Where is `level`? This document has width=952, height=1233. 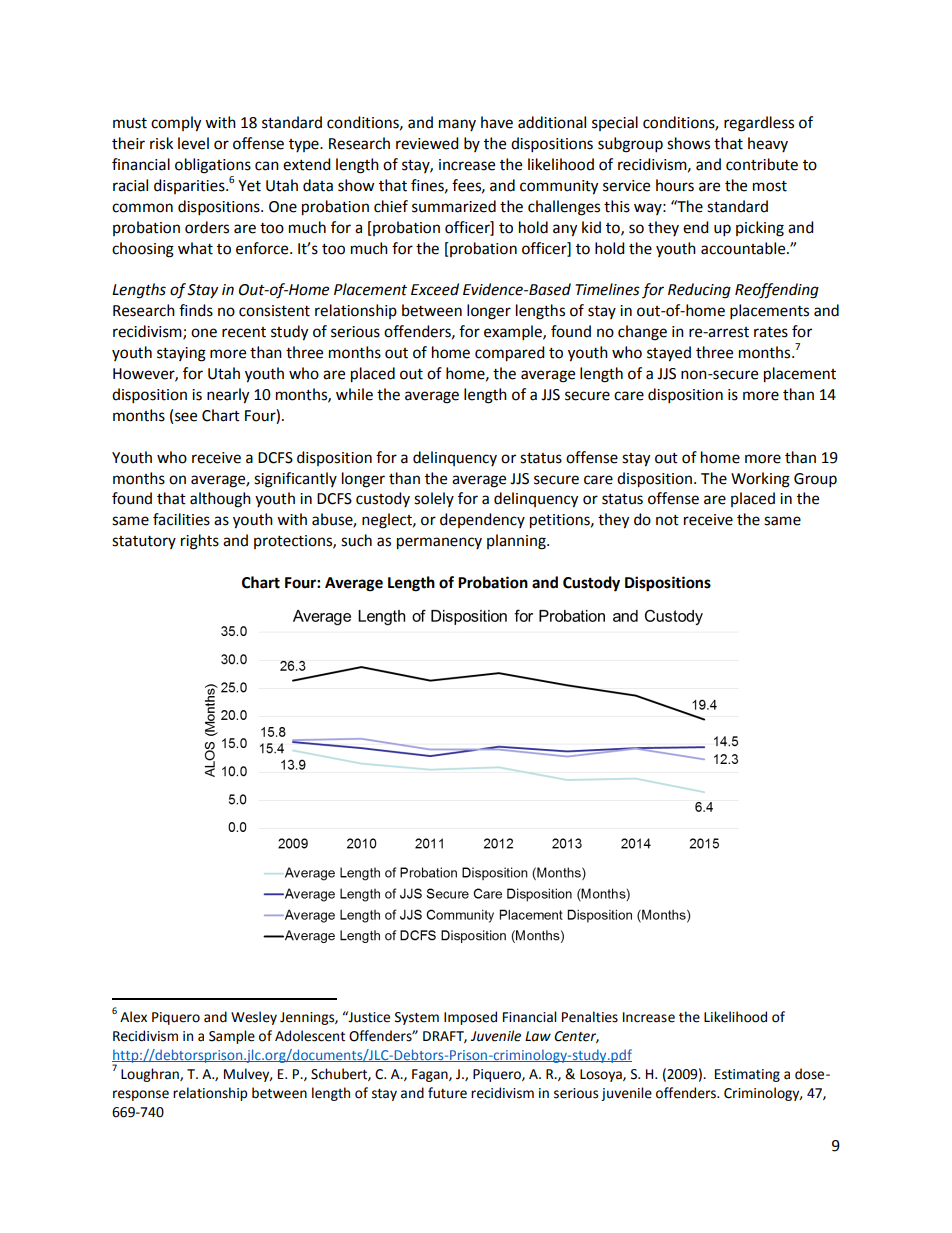
level is located at coordinates (193, 143).
